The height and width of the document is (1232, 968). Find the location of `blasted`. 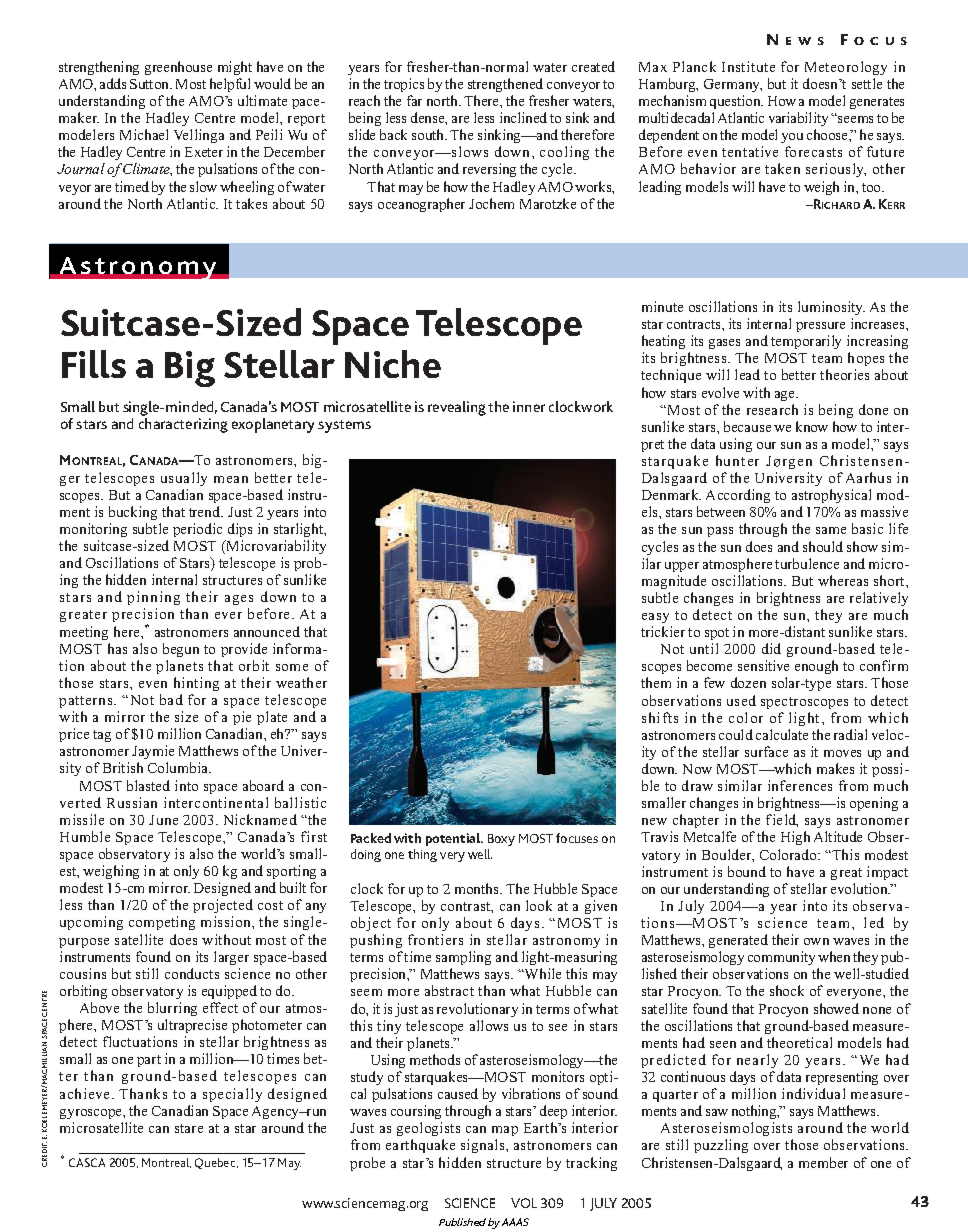

blasted is located at coordinates (148, 785).
